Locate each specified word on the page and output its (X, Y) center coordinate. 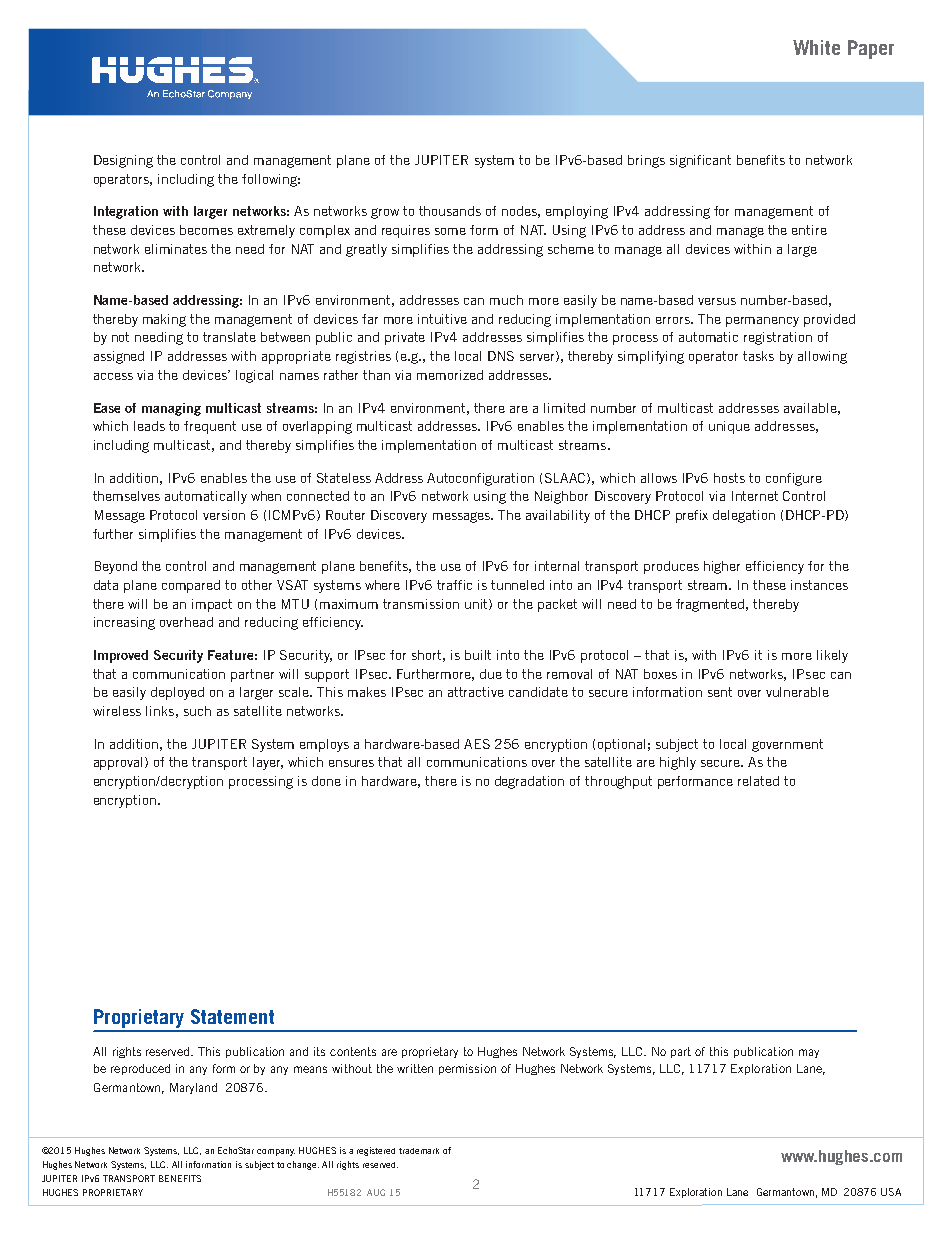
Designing (123, 161)
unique (729, 427)
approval (120, 763)
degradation (529, 782)
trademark (419, 1151)
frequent (210, 427)
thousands (450, 211)
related (758, 781)
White (816, 47)
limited (564, 408)
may (809, 1053)
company (276, 1152)
